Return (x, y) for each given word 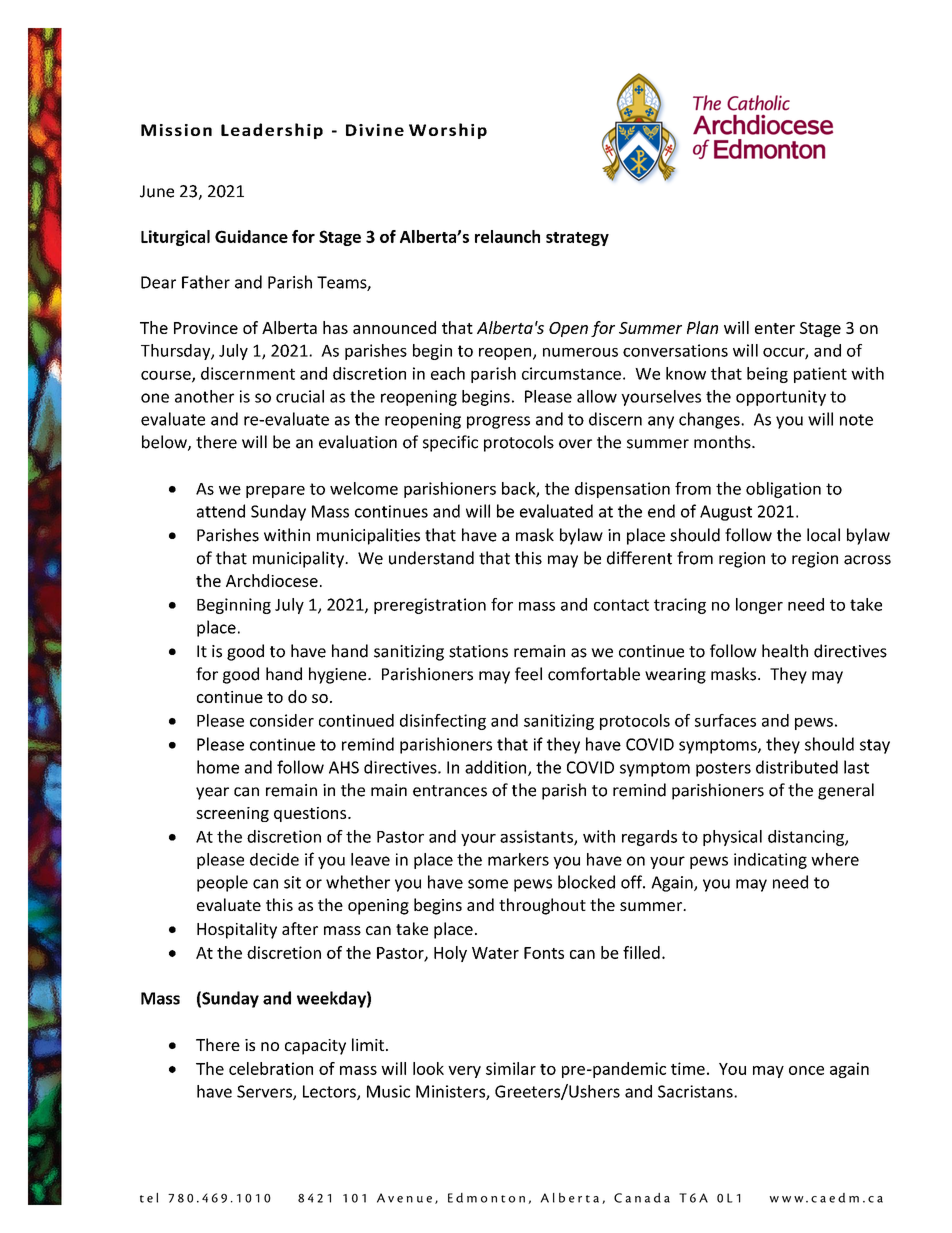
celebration (271, 1068)
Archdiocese (272, 580)
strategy (577, 239)
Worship (448, 131)
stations (478, 651)
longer (759, 606)
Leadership (272, 131)
